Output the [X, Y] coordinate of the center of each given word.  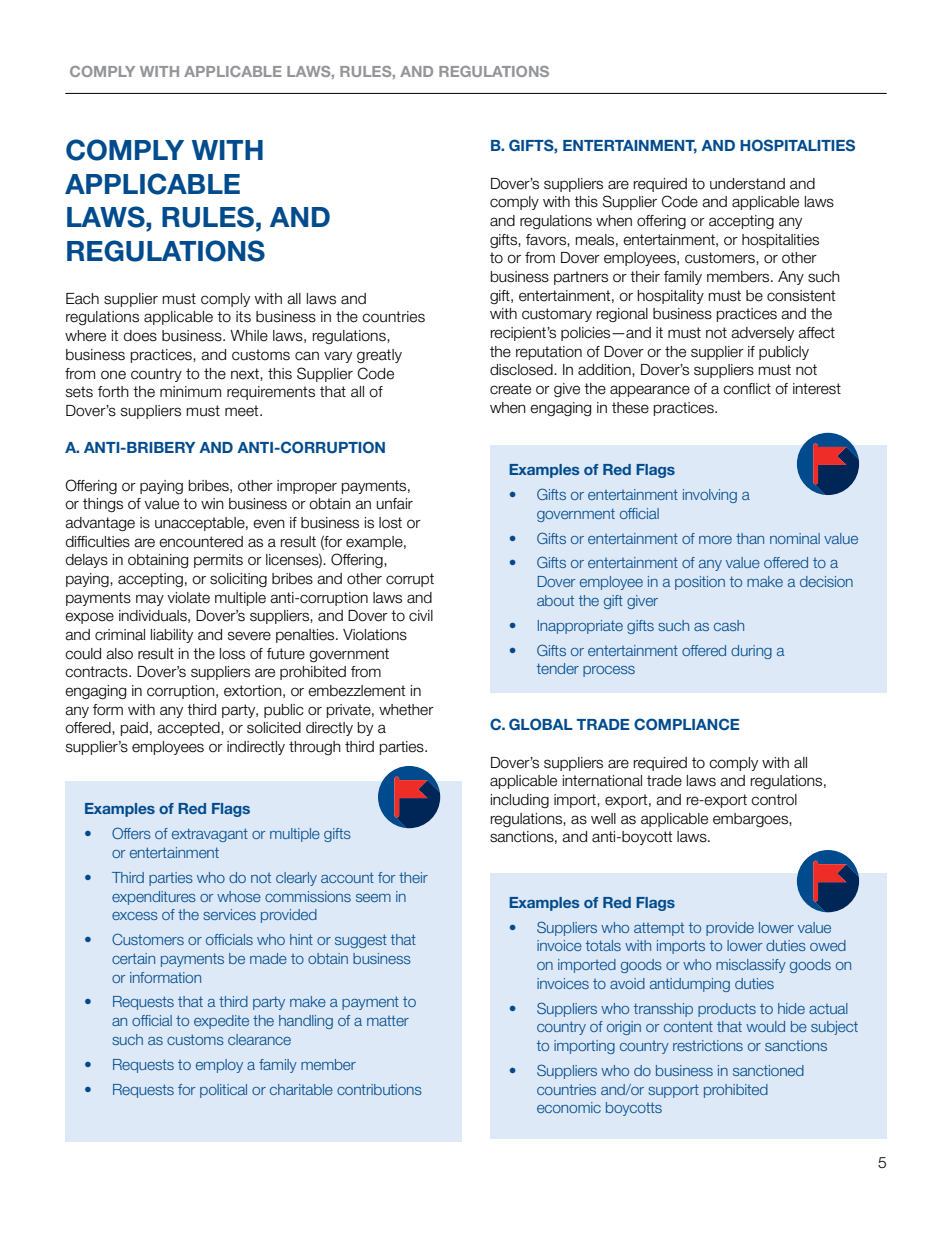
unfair [394, 504]
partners [581, 278]
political [223, 1091]
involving [710, 496]
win [212, 503]
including [520, 801]
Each [82, 299]
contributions [379, 1089]
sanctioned [768, 1070]
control [774, 800]
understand [747, 184]
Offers [131, 833]
